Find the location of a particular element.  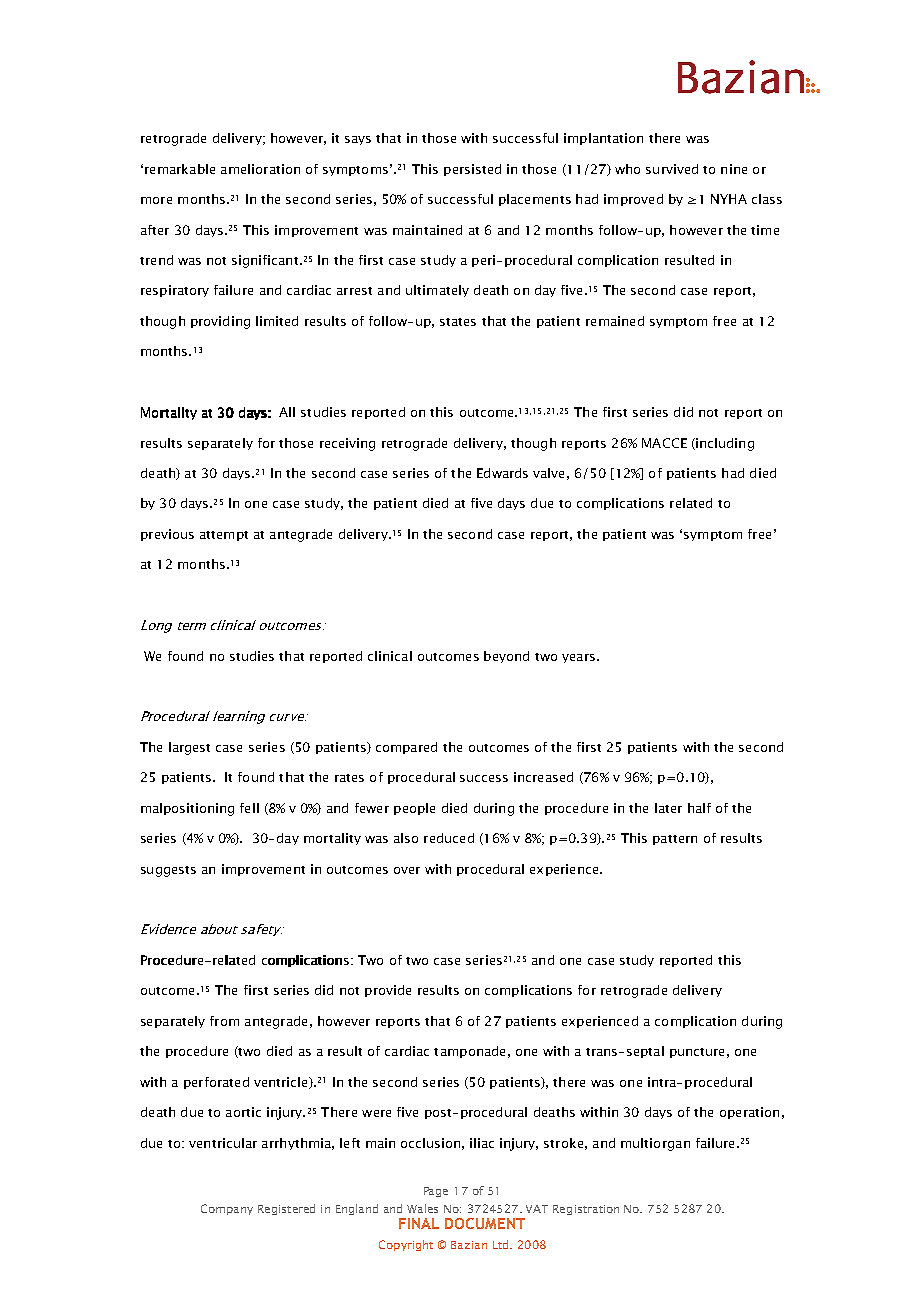

Company is located at coordinates (227, 1209).
